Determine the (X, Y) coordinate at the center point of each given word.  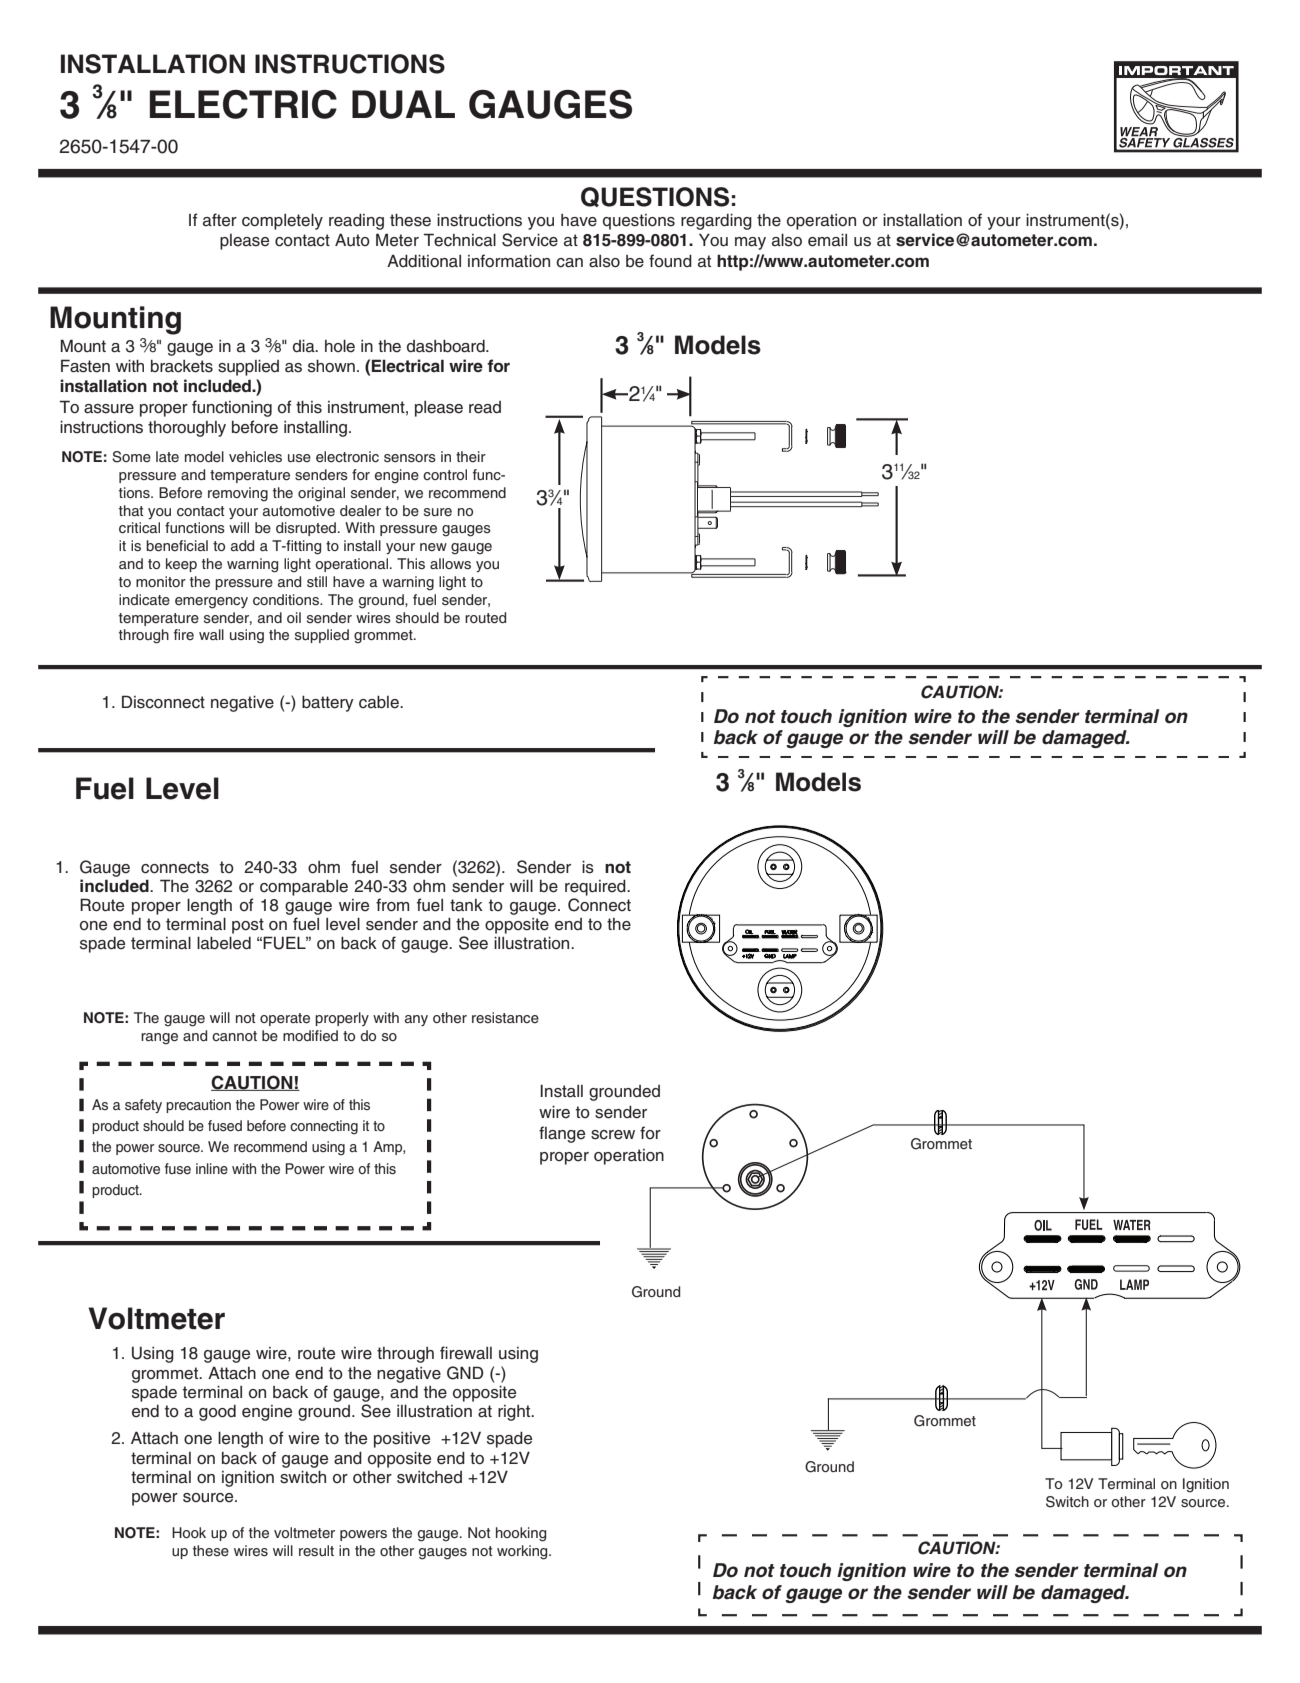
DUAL (403, 104)
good (217, 1413)
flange (562, 1134)
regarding (716, 221)
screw (613, 1135)
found (670, 261)
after (220, 220)
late (167, 456)
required (596, 888)
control (445, 474)
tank (466, 905)
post (248, 926)
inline (212, 1168)
